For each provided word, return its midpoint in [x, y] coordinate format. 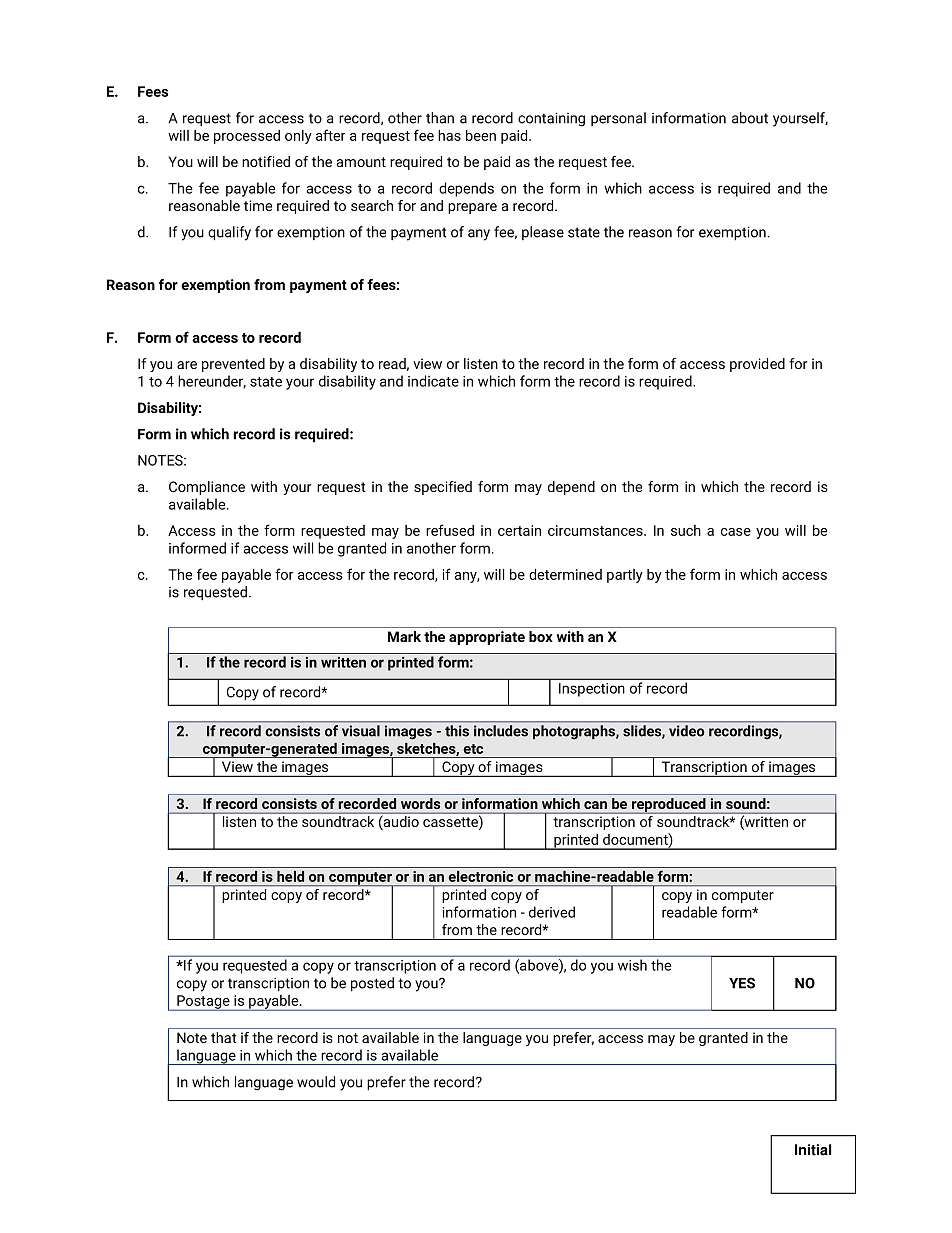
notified [266, 161]
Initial [813, 1150]
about [750, 118]
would [316, 1082]
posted [372, 984]
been [481, 135]
